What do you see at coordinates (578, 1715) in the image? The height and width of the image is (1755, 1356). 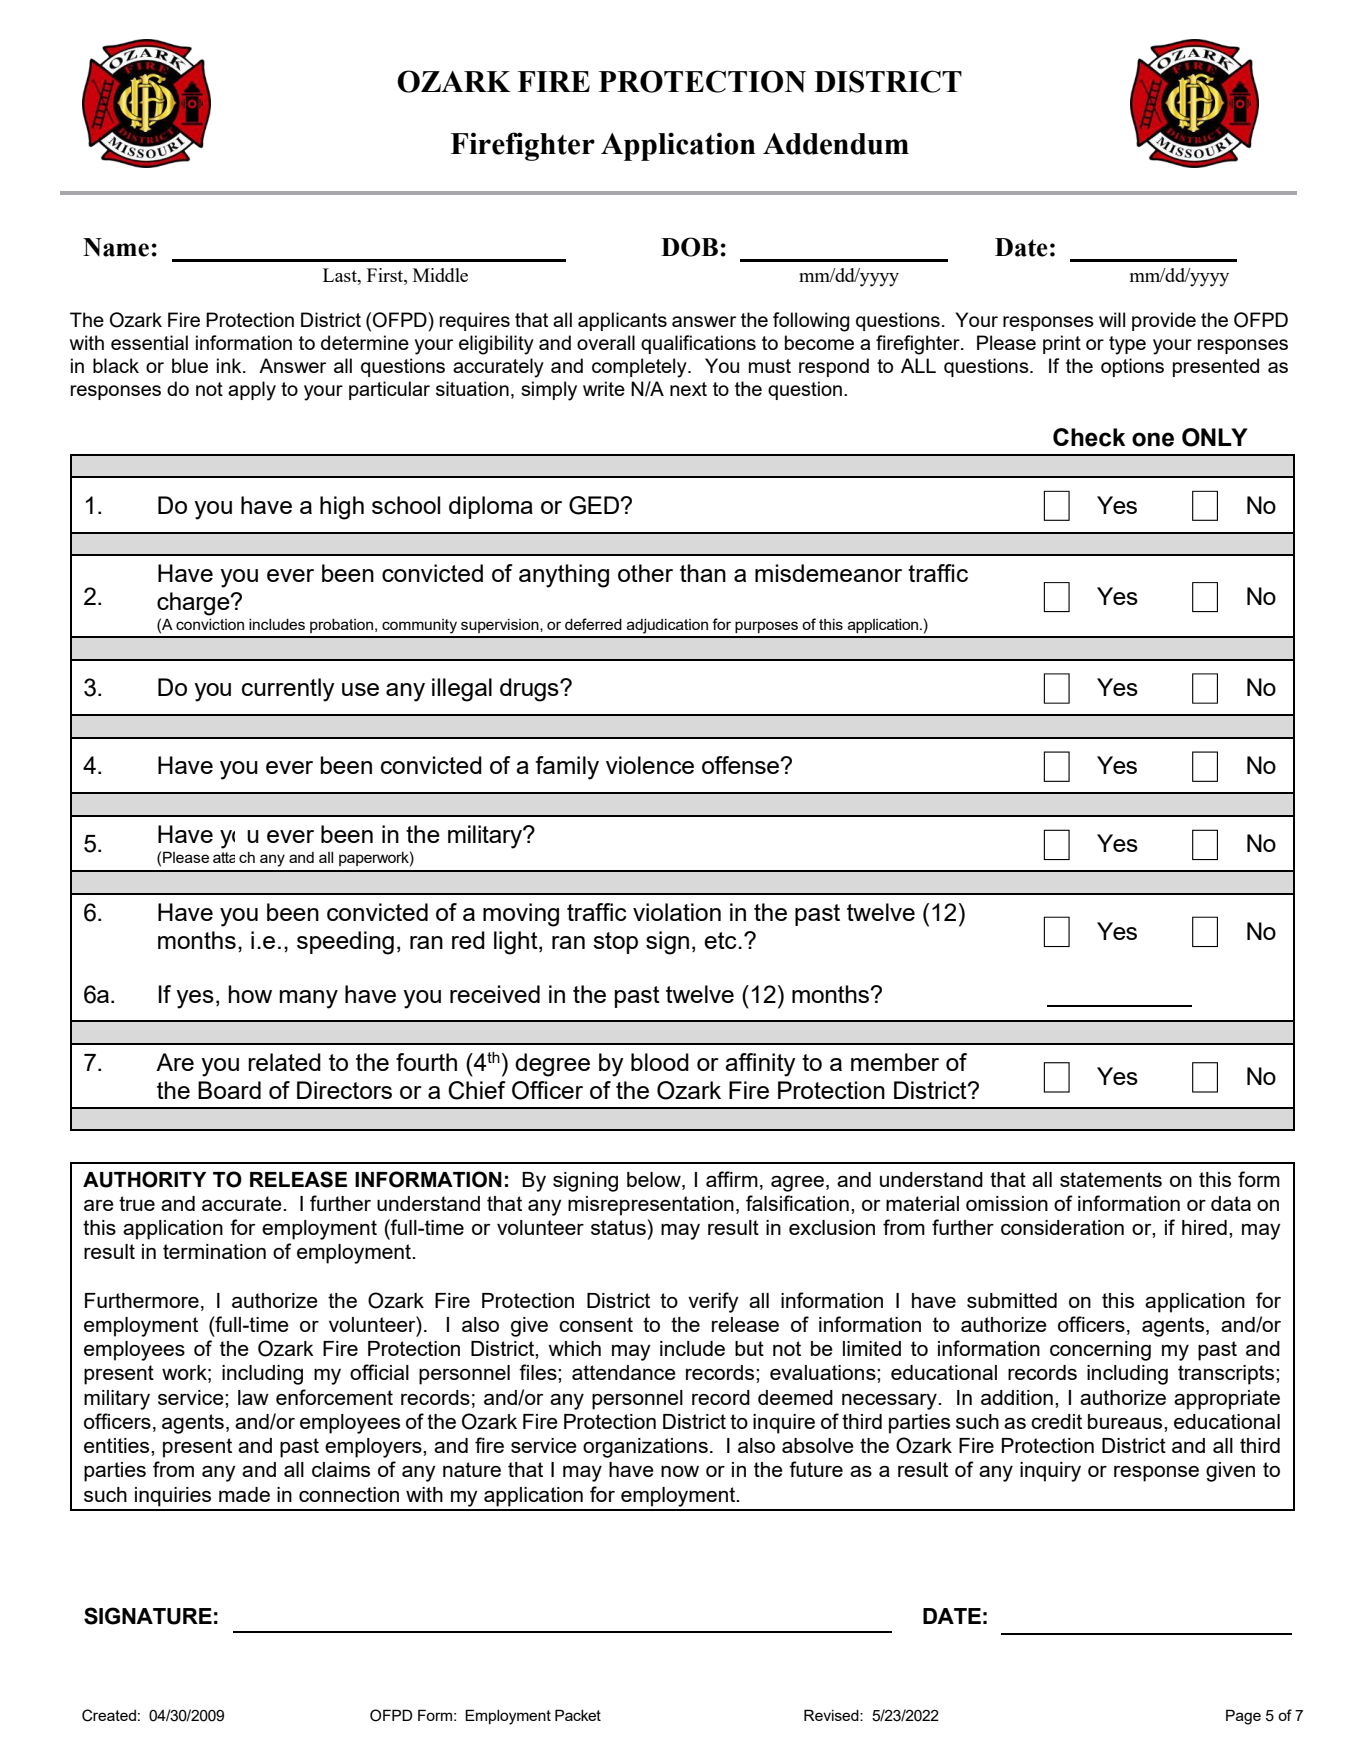 I see `Packet` at bounding box center [578, 1715].
